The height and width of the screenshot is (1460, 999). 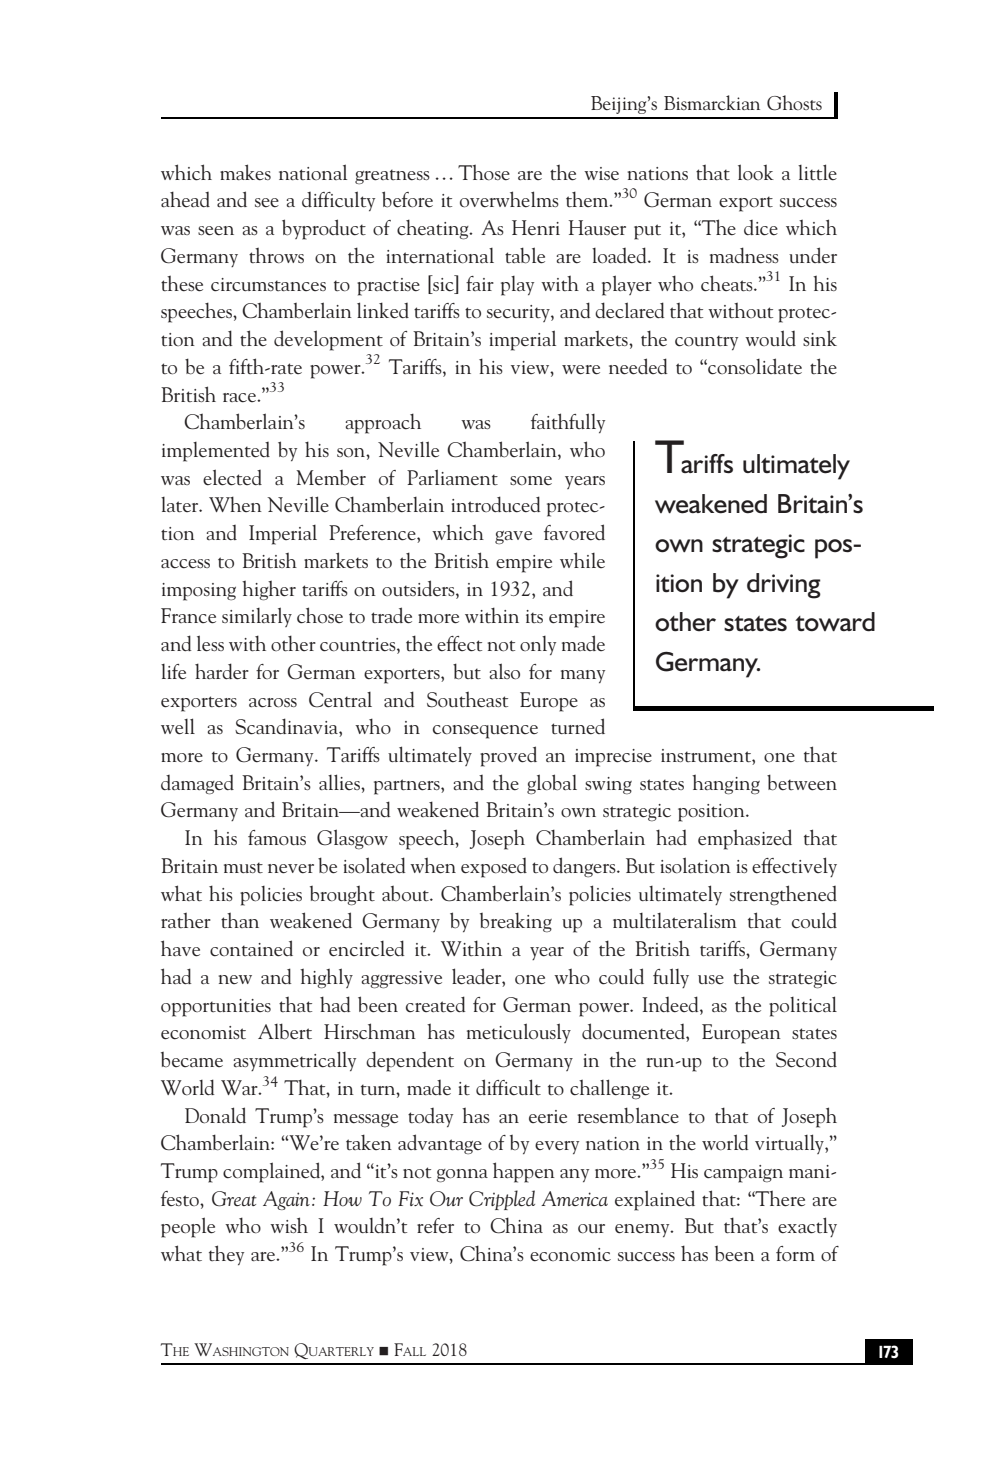 What do you see at coordinates (502, 1200) in the screenshot?
I see `Crippled` at bounding box center [502, 1200].
